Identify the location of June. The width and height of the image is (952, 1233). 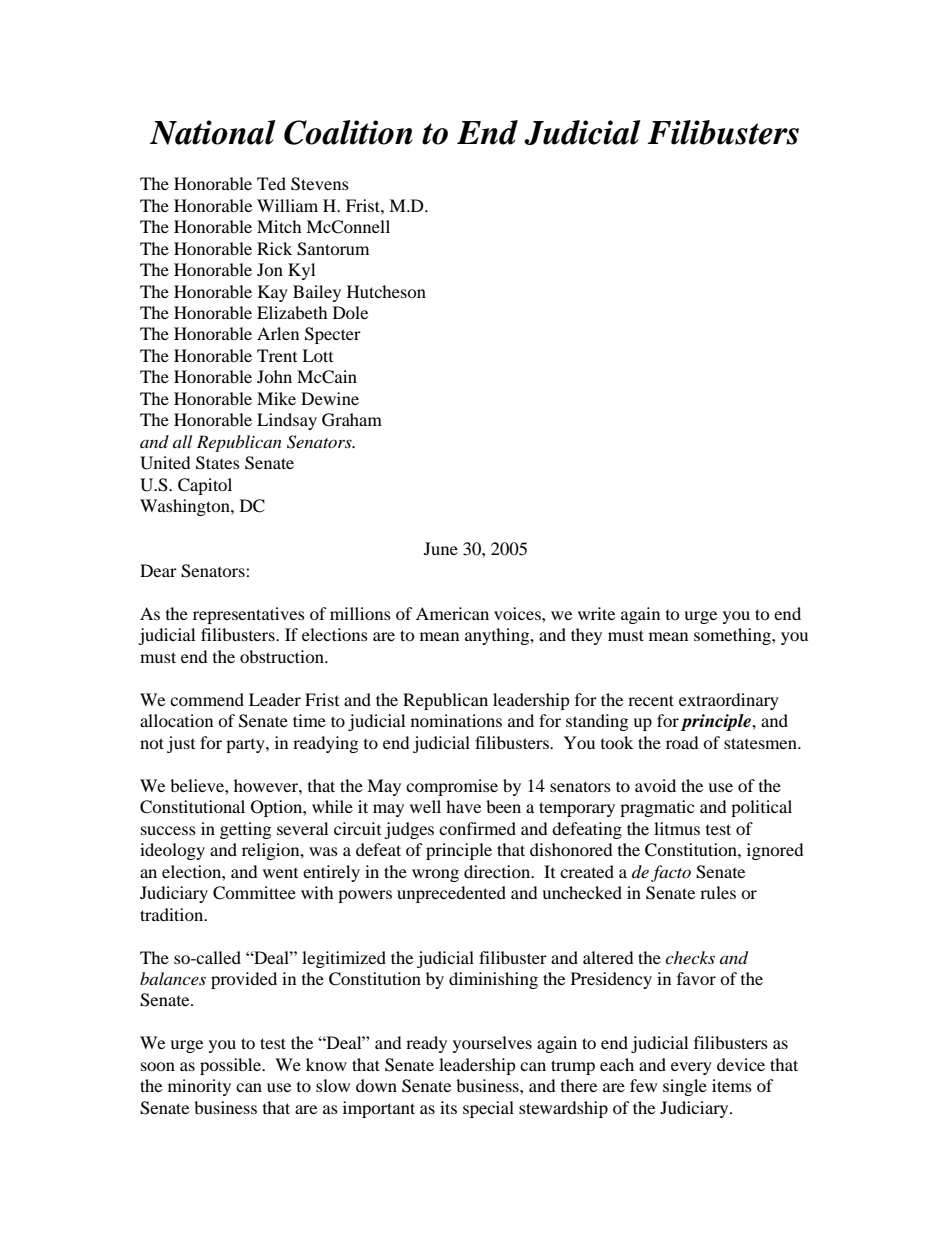
(441, 548).
